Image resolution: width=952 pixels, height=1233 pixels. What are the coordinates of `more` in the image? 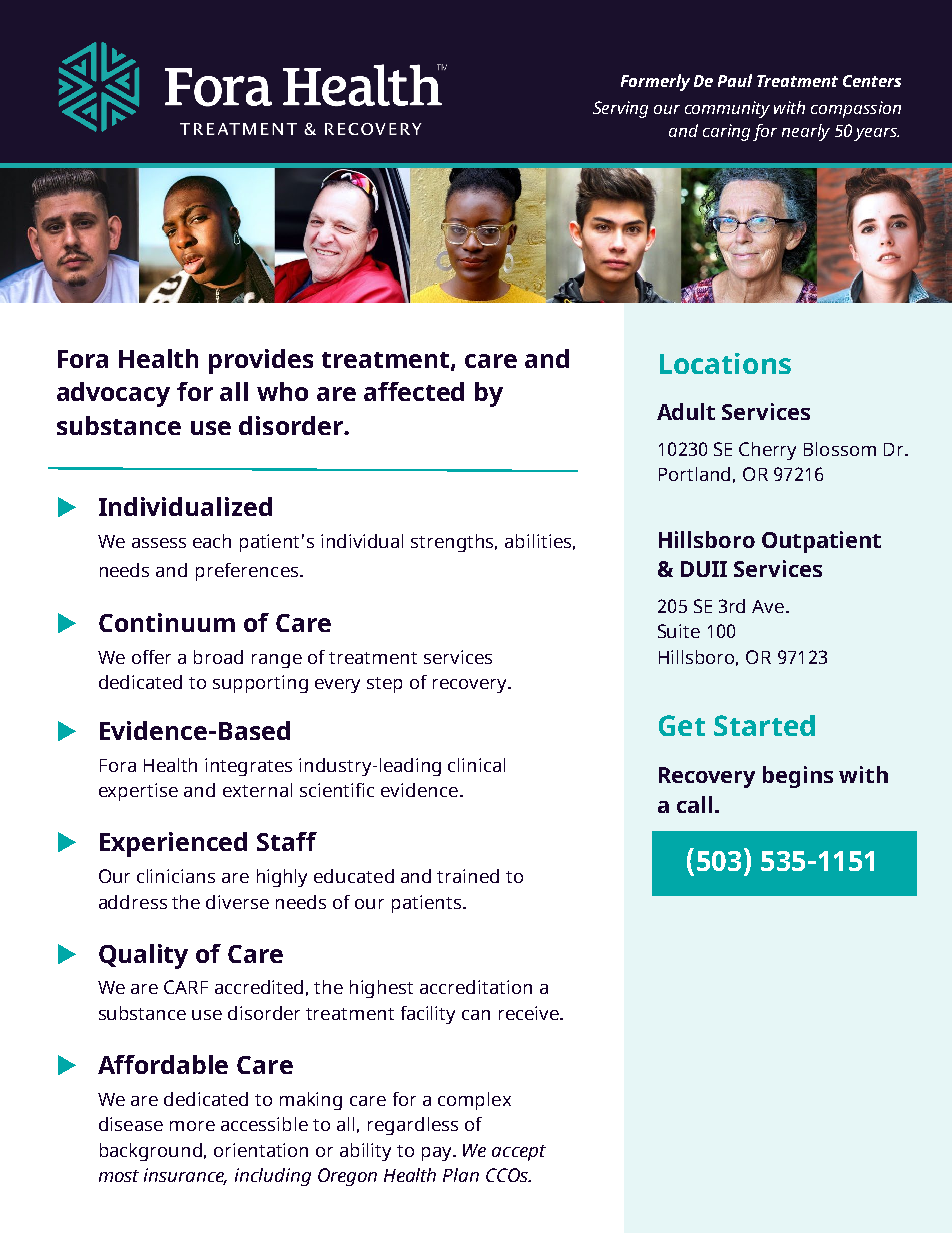 It's located at (192, 1126).
